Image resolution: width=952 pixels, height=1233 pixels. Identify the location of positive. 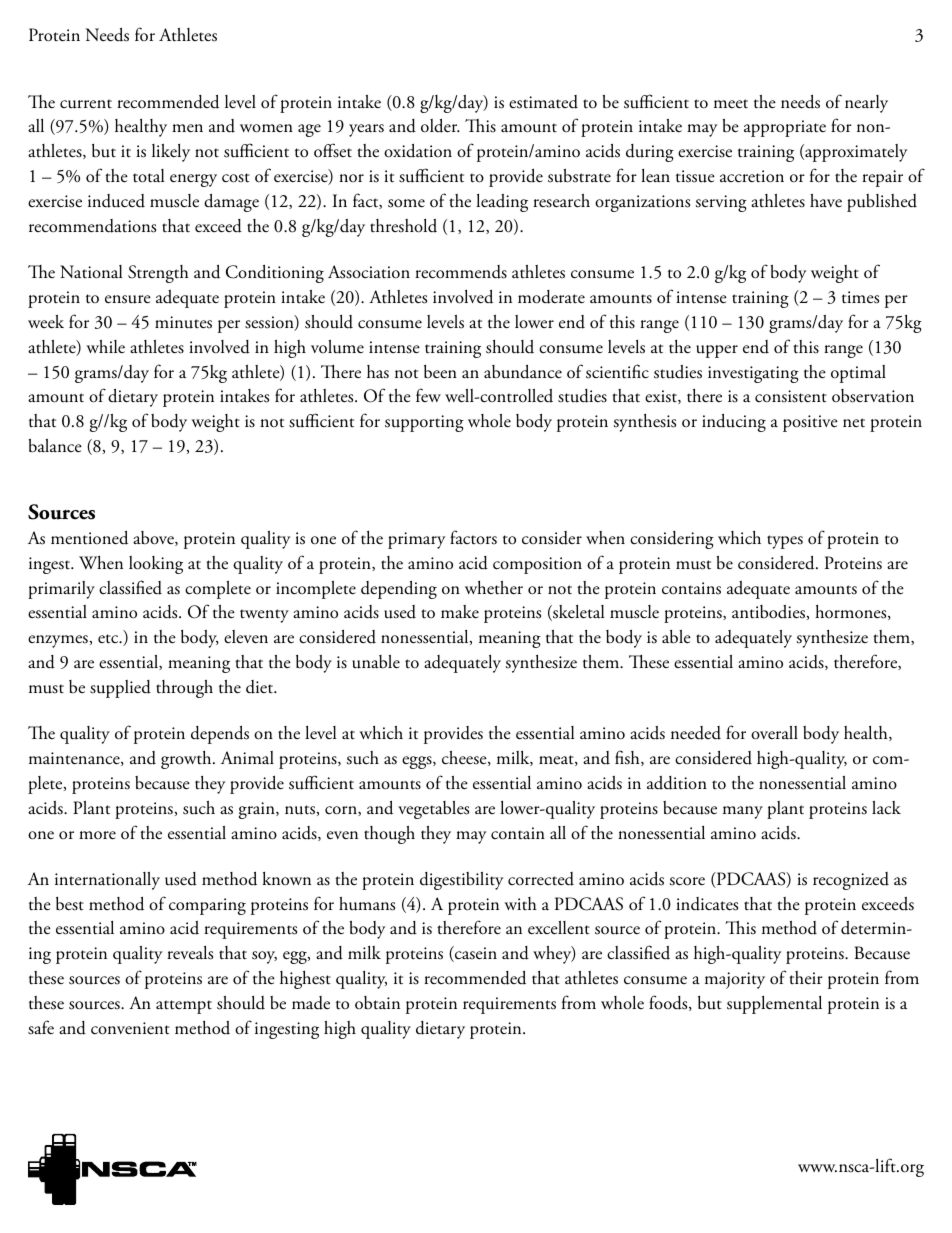
(810, 423).
